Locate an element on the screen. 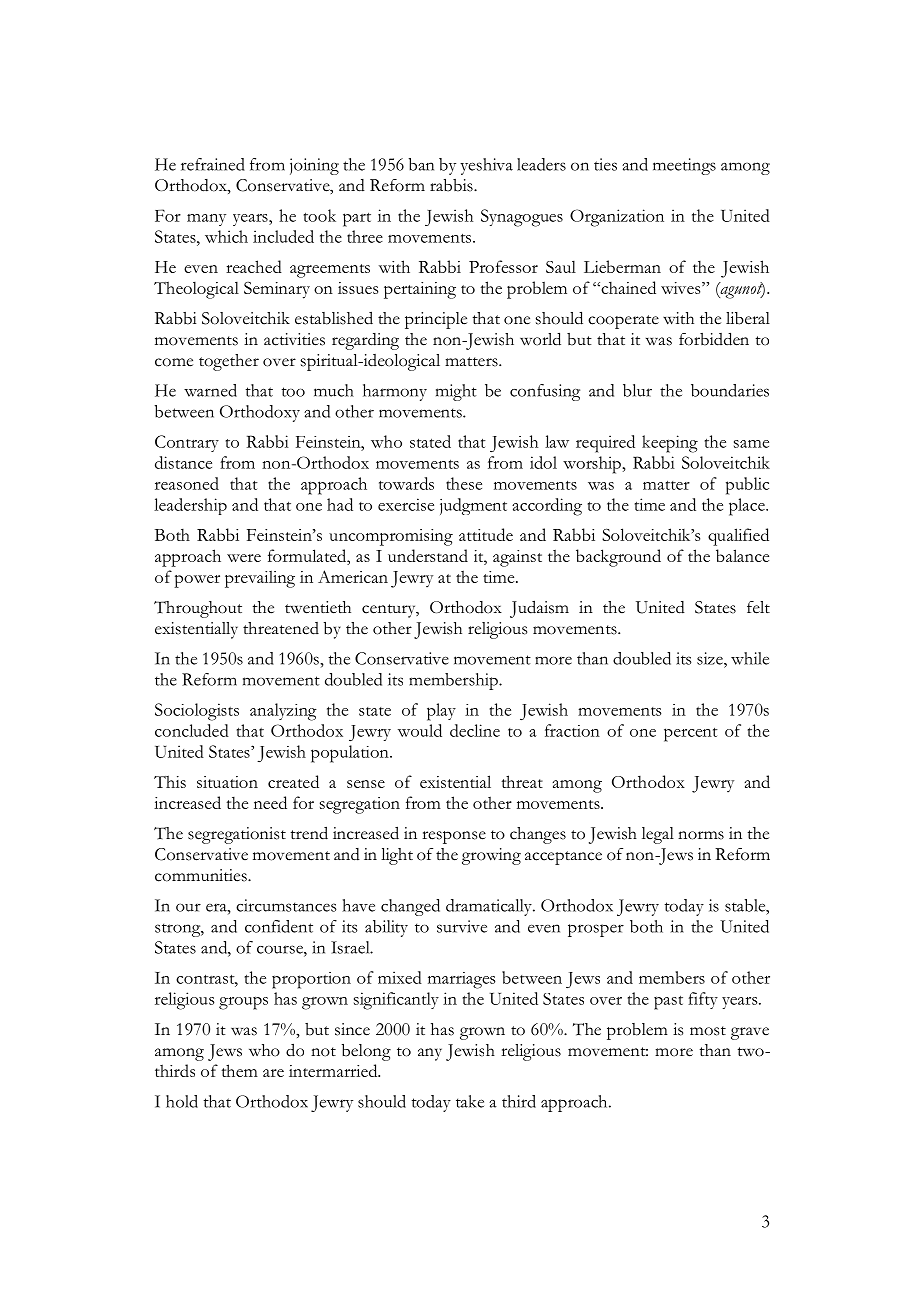 The image size is (924, 1308). them is located at coordinates (239, 1070).
